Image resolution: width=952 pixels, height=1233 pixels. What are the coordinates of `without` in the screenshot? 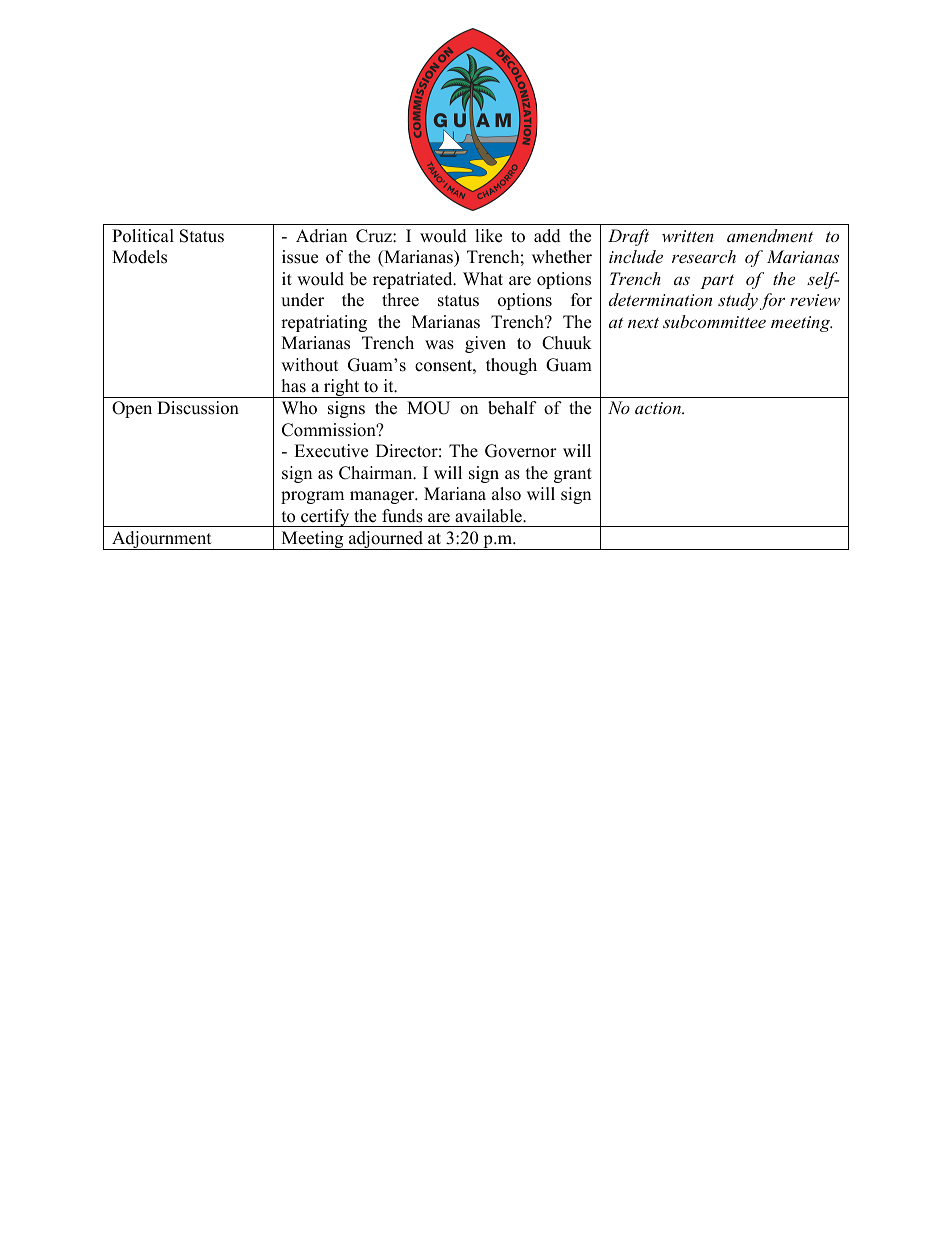 It's located at (310, 365).
